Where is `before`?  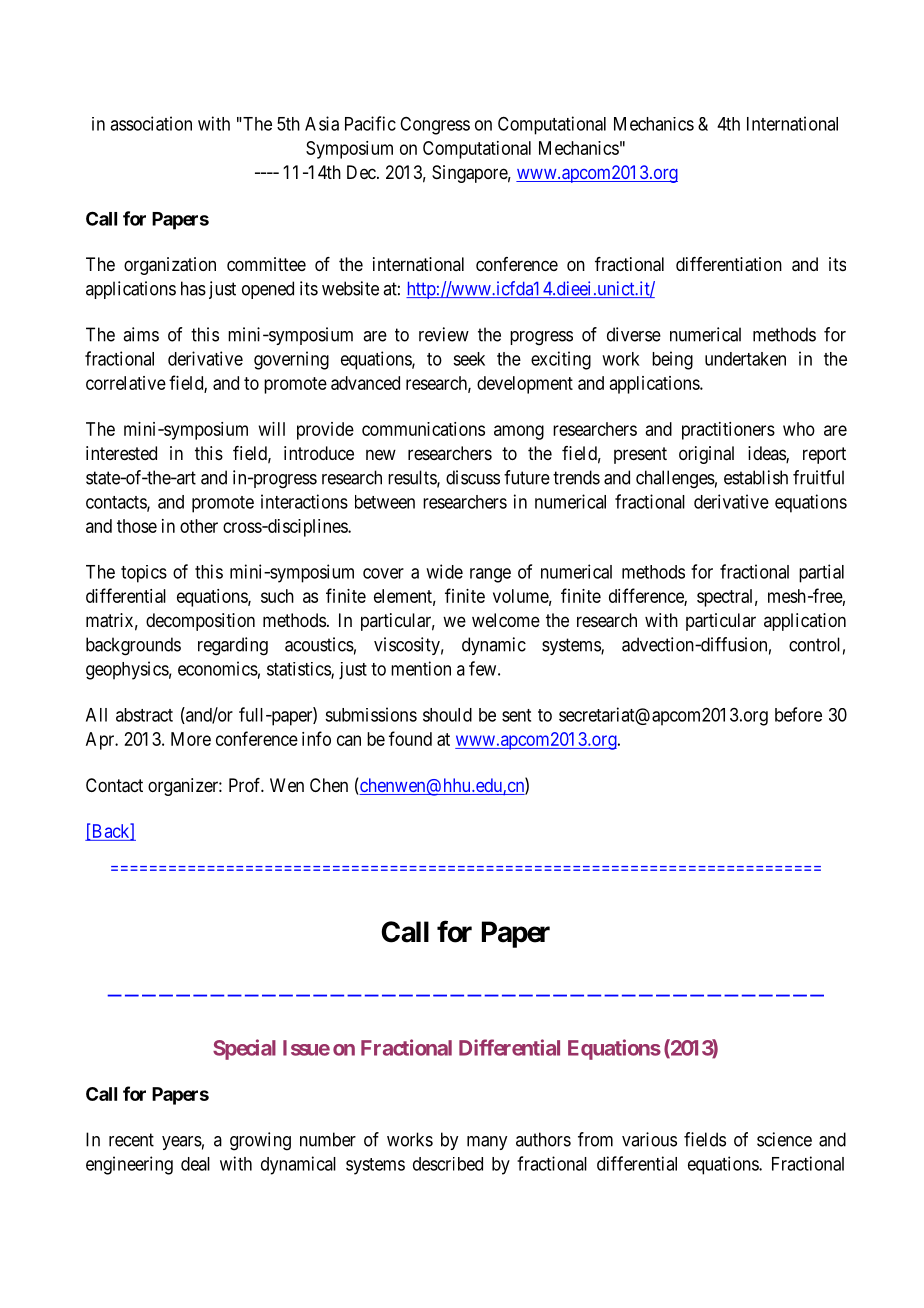
before is located at coordinates (798, 714).
